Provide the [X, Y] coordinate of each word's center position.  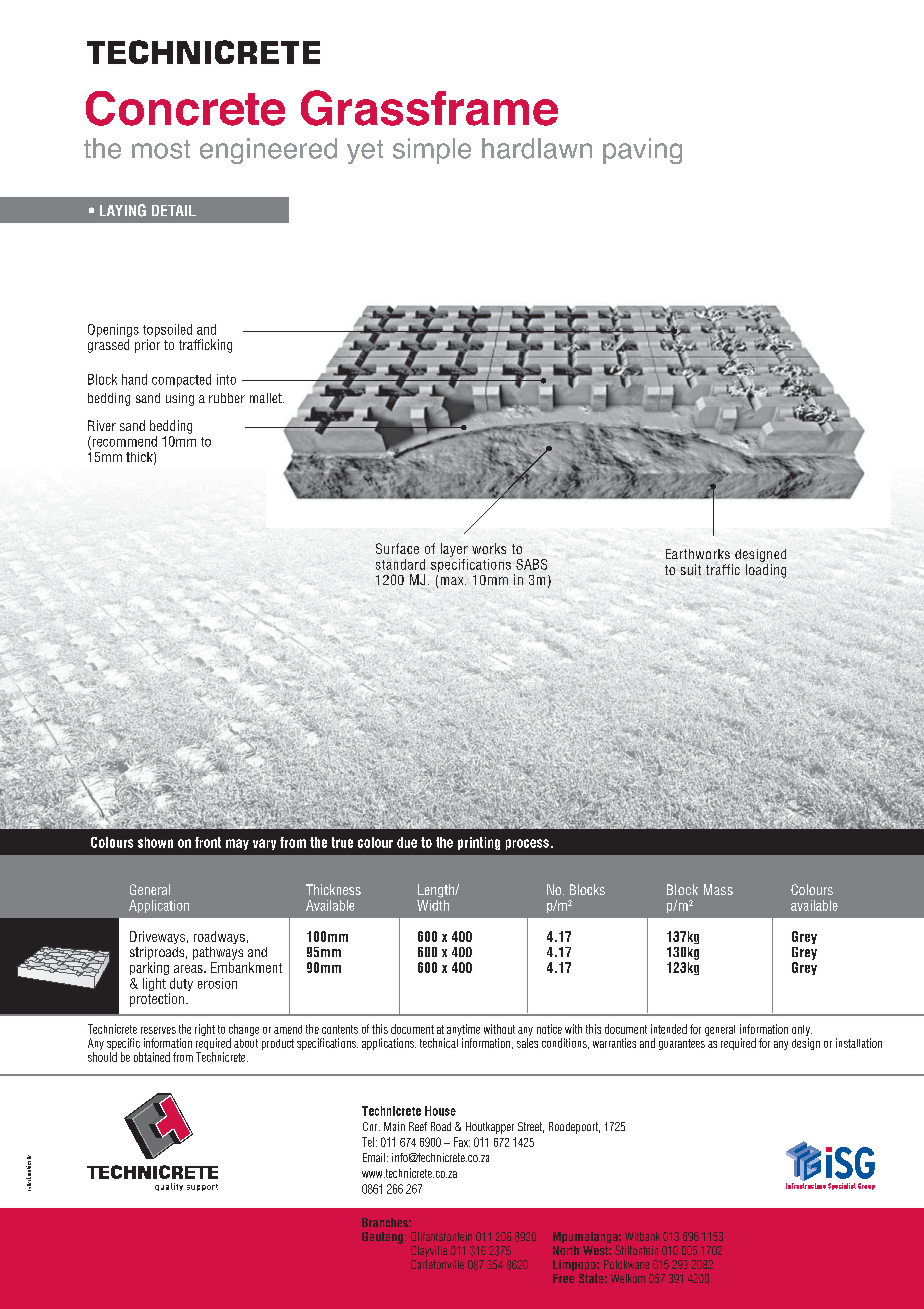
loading [766, 571]
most [161, 149]
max [453, 581]
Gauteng [382, 1238]
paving [642, 151]
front [208, 842]
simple [432, 151]
